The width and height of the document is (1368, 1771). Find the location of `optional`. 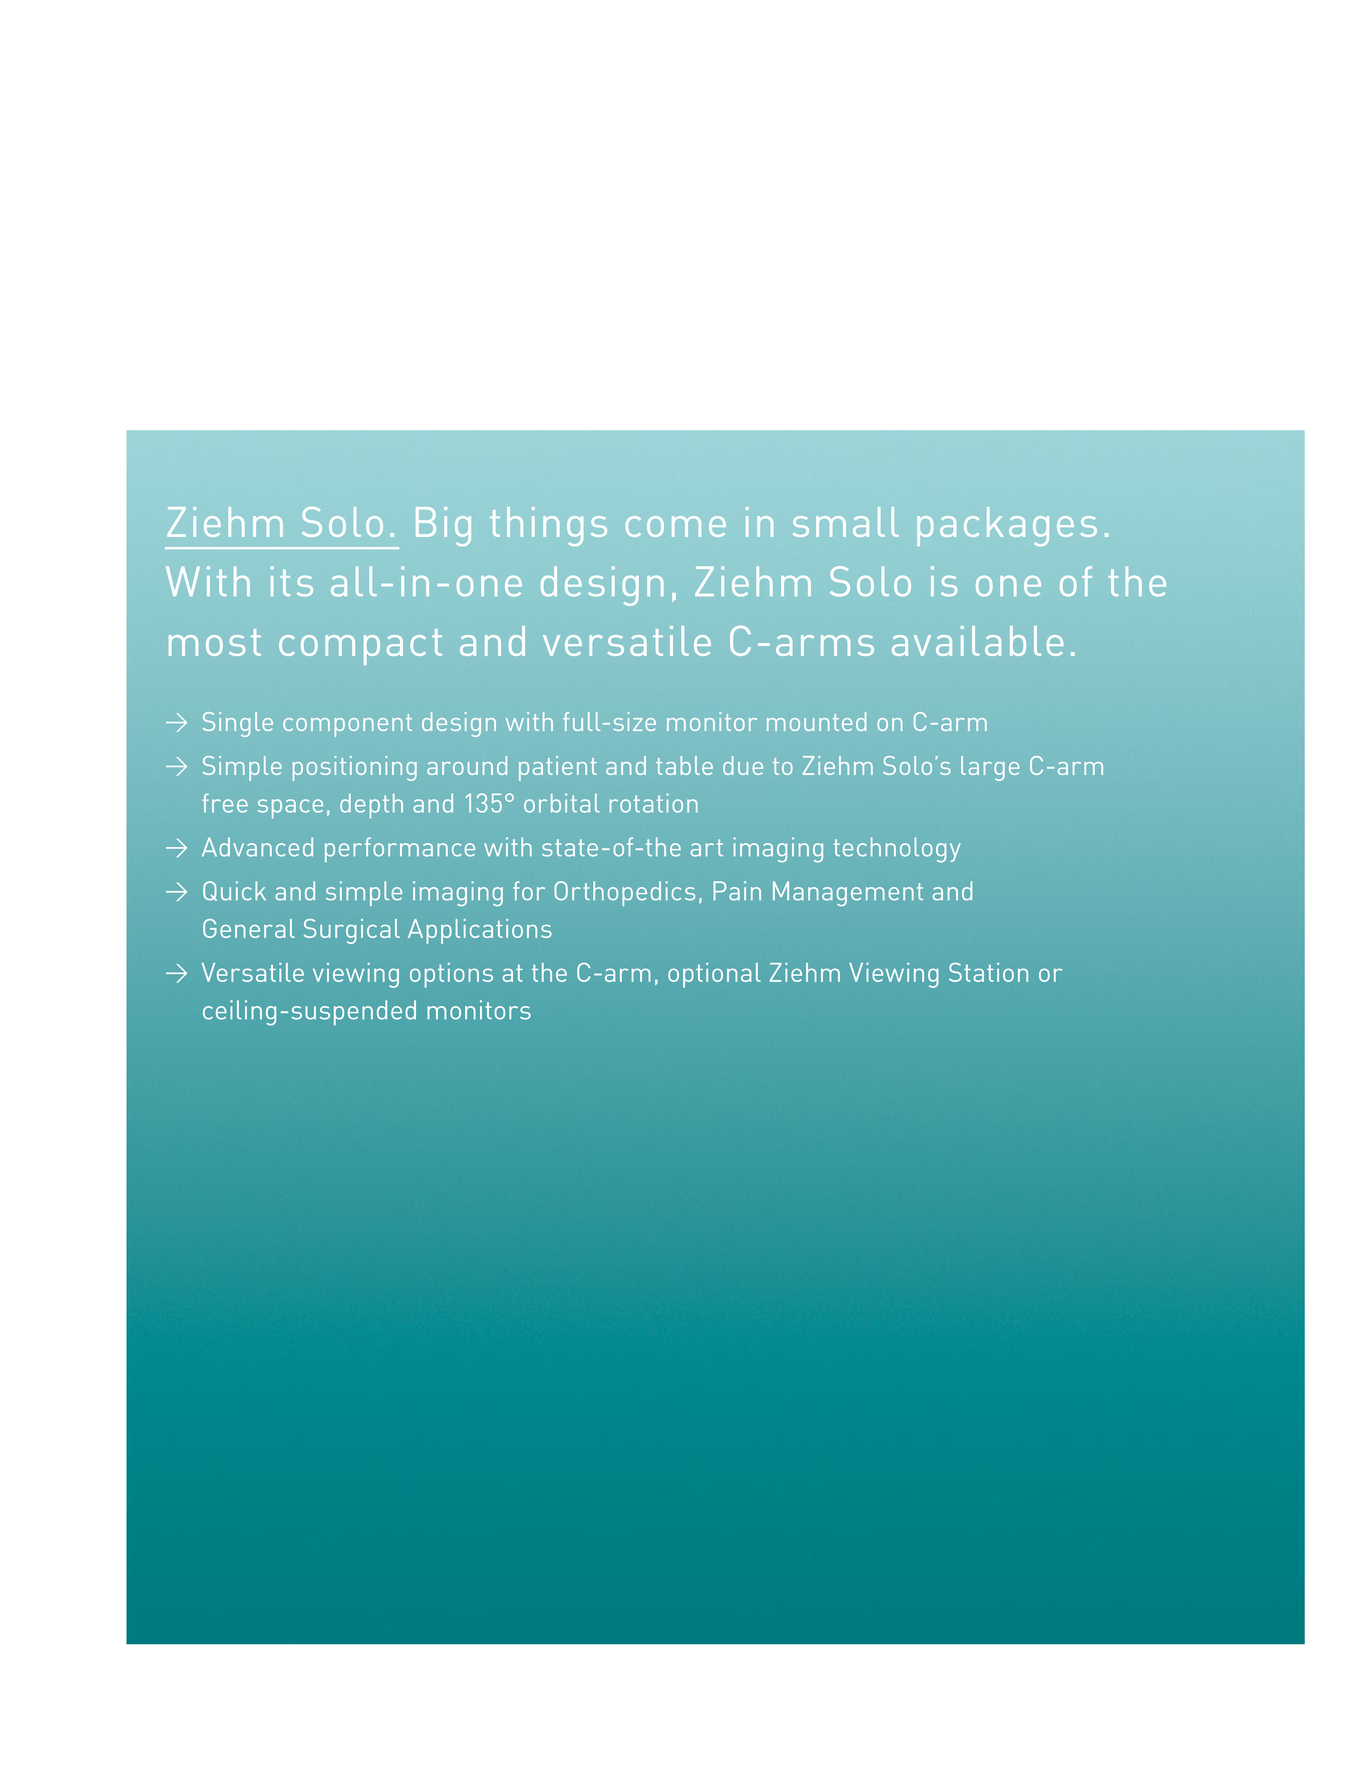

optional is located at coordinates (714, 975).
